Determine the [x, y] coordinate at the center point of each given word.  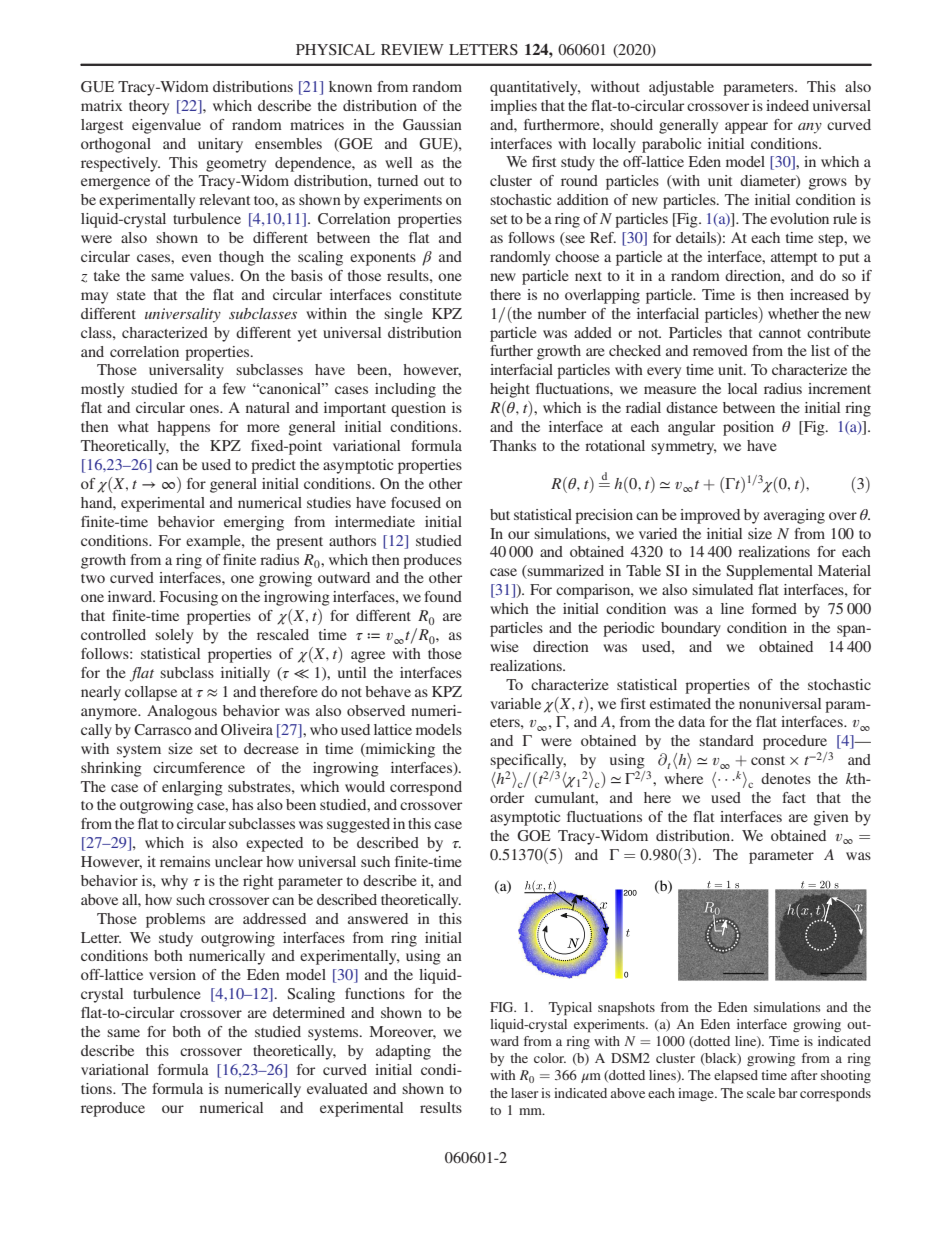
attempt [794, 259]
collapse [151, 693]
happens [183, 428]
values [211, 275]
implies [513, 107]
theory [149, 107]
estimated [680, 703]
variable [515, 703]
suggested [358, 825]
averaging [794, 516]
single [403, 315]
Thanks [513, 445]
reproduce [113, 1109]
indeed [787, 105]
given [831, 818]
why [174, 882]
